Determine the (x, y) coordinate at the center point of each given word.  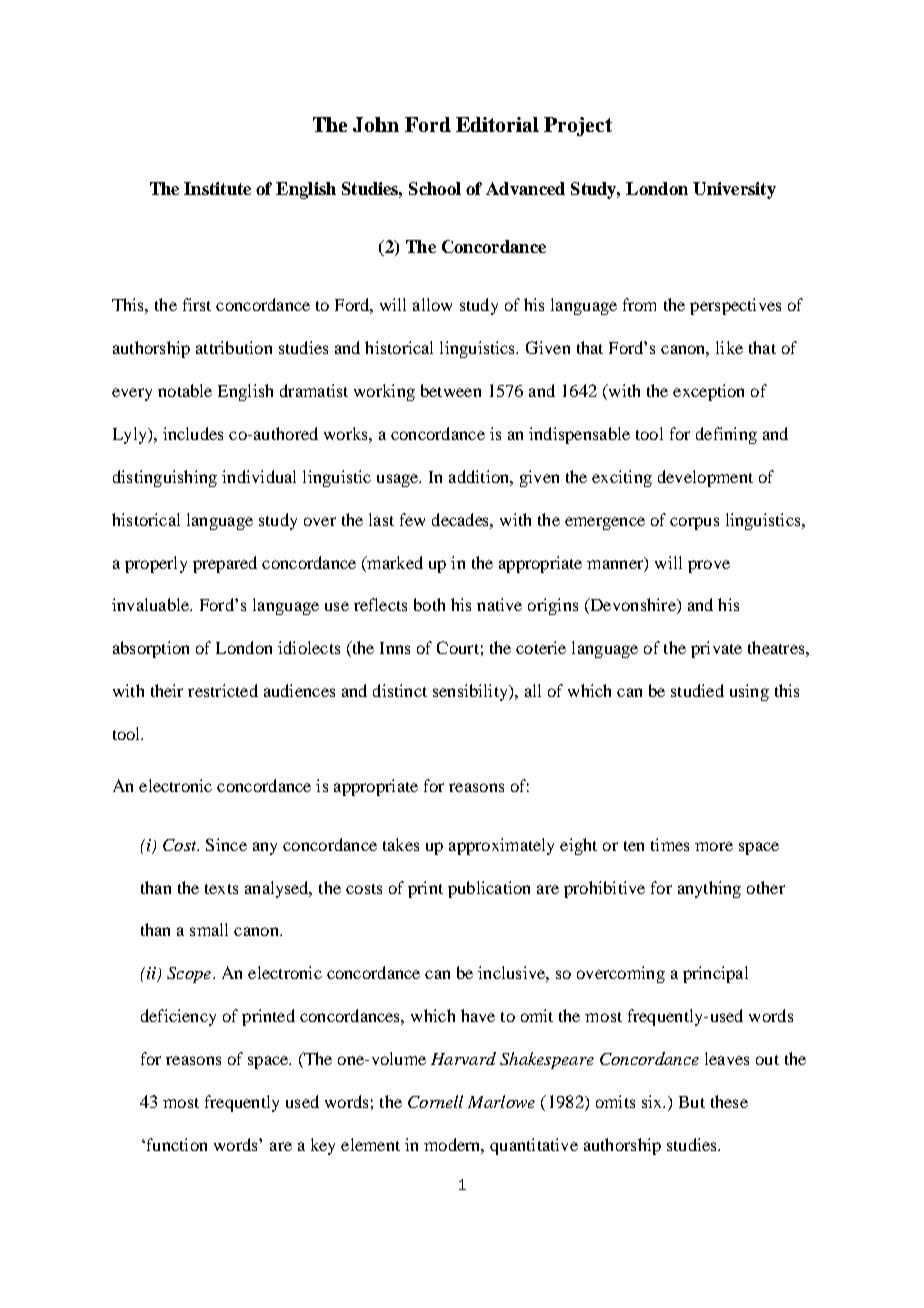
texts (221, 889)
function (175, 1144)
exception (708, 392)
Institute (217, 188)
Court (458, 647)
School (435, 188)
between (451, 390)
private (716, 649)
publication (489, 889)
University (734, 190)
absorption (151, 649)
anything (709, 889)
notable (185, 390)
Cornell (435, 1101)
